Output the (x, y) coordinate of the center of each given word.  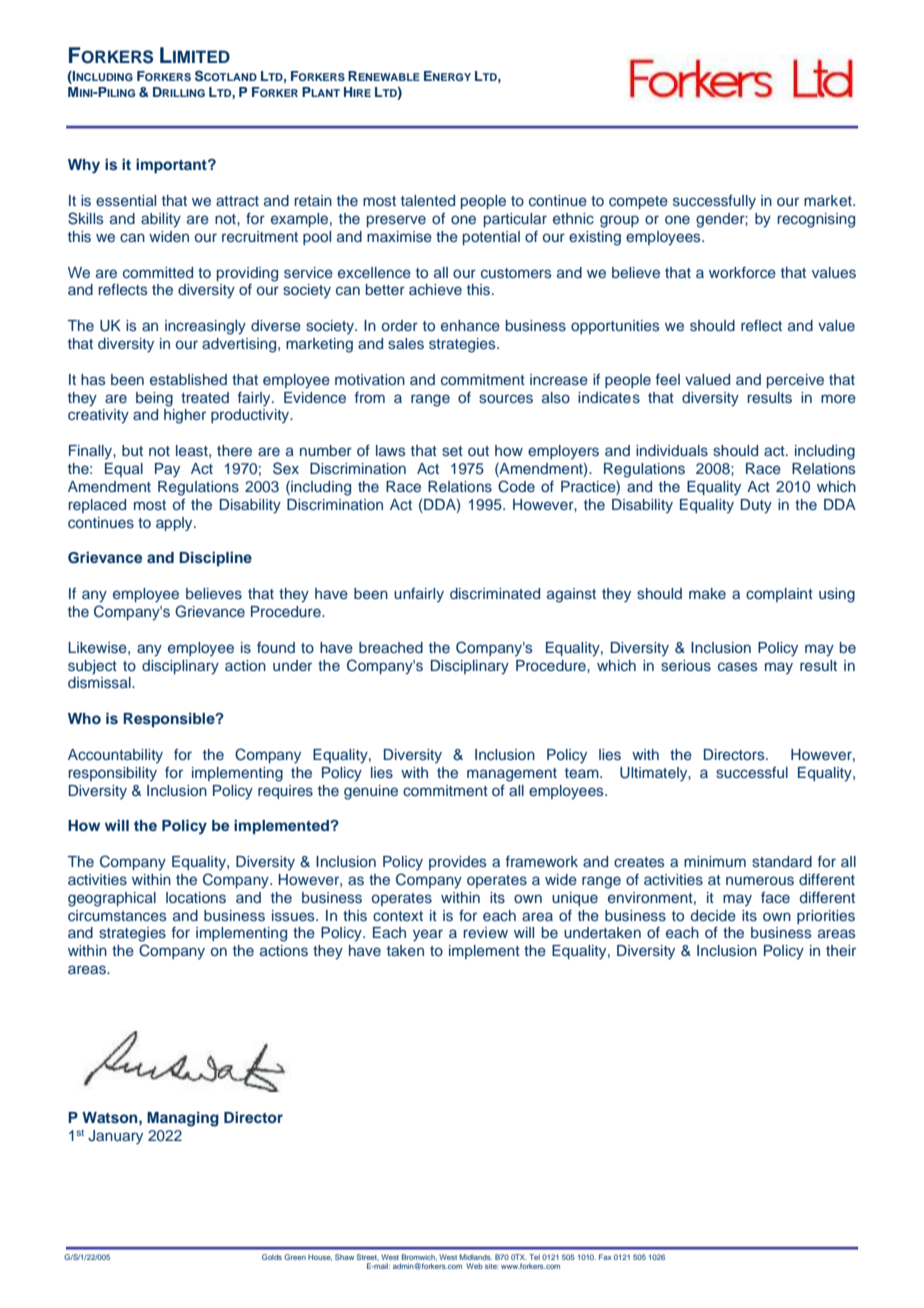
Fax (605, 1257)
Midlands (476, 1257)
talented (428, 200)
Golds (272, 1257)
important (172, 165)
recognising (816, 220)
